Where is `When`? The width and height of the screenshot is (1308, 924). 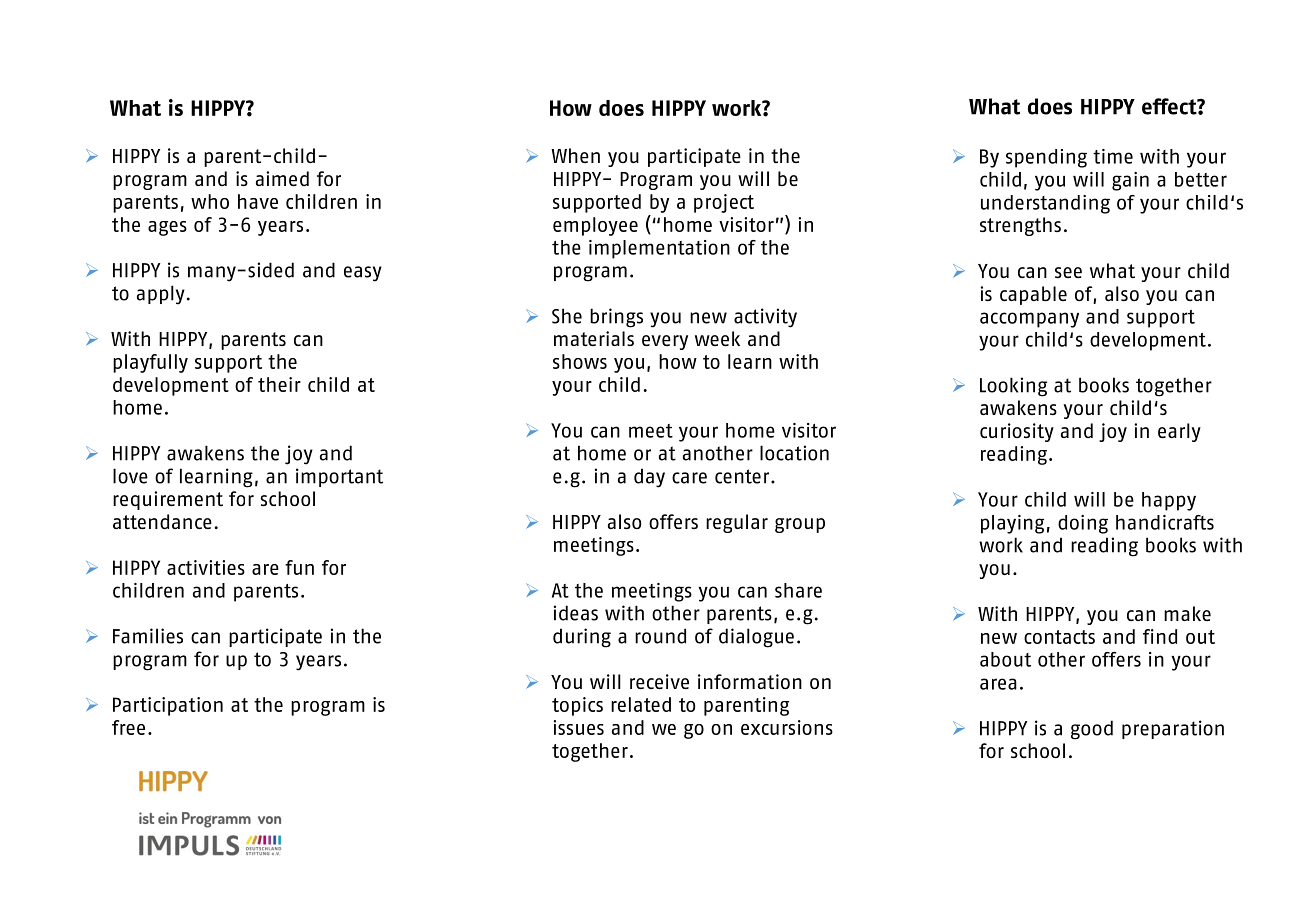
When is located at coordinates (575, 155).
